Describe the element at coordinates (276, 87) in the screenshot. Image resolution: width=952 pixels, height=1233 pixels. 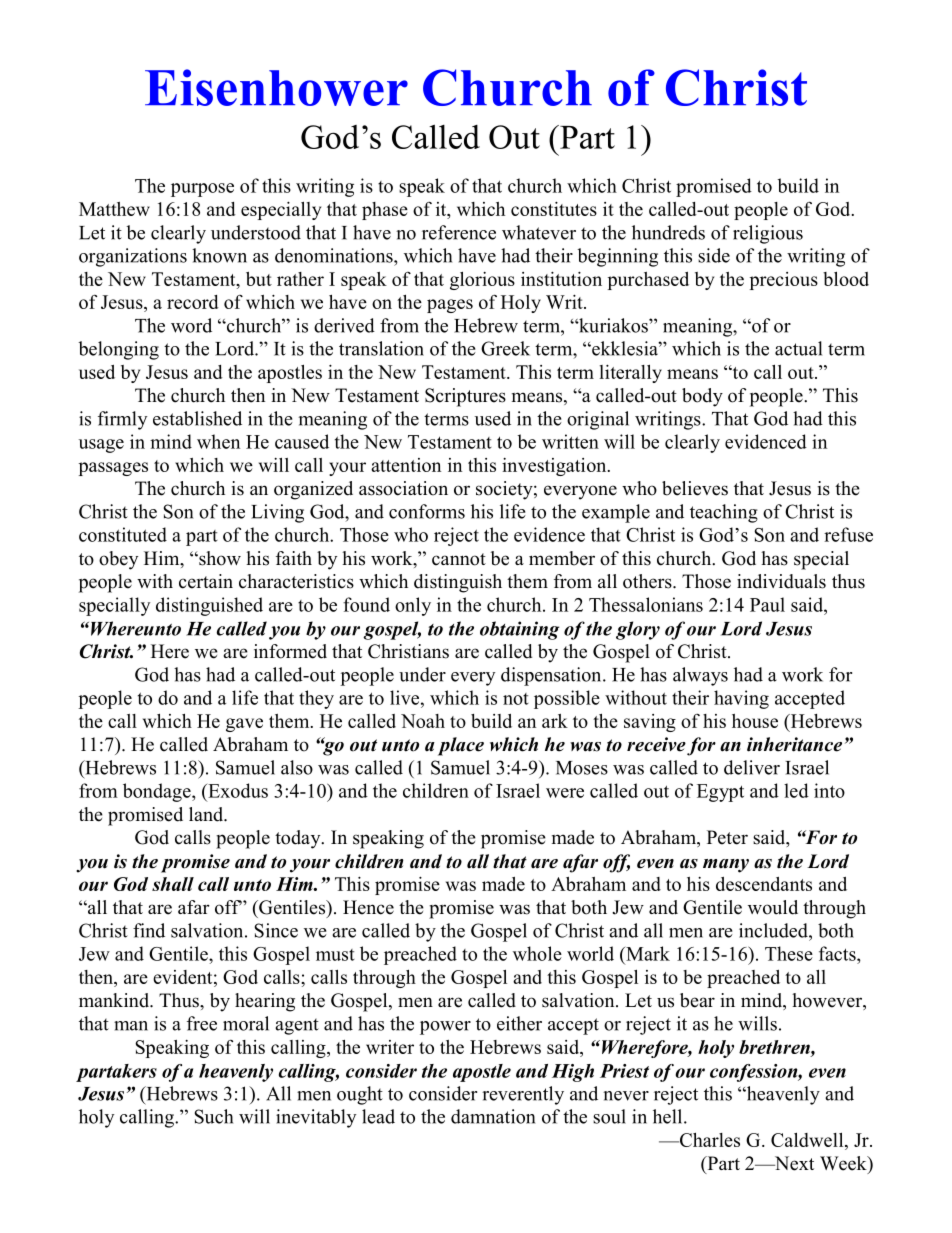
I see `Eisenhower` at that location.
